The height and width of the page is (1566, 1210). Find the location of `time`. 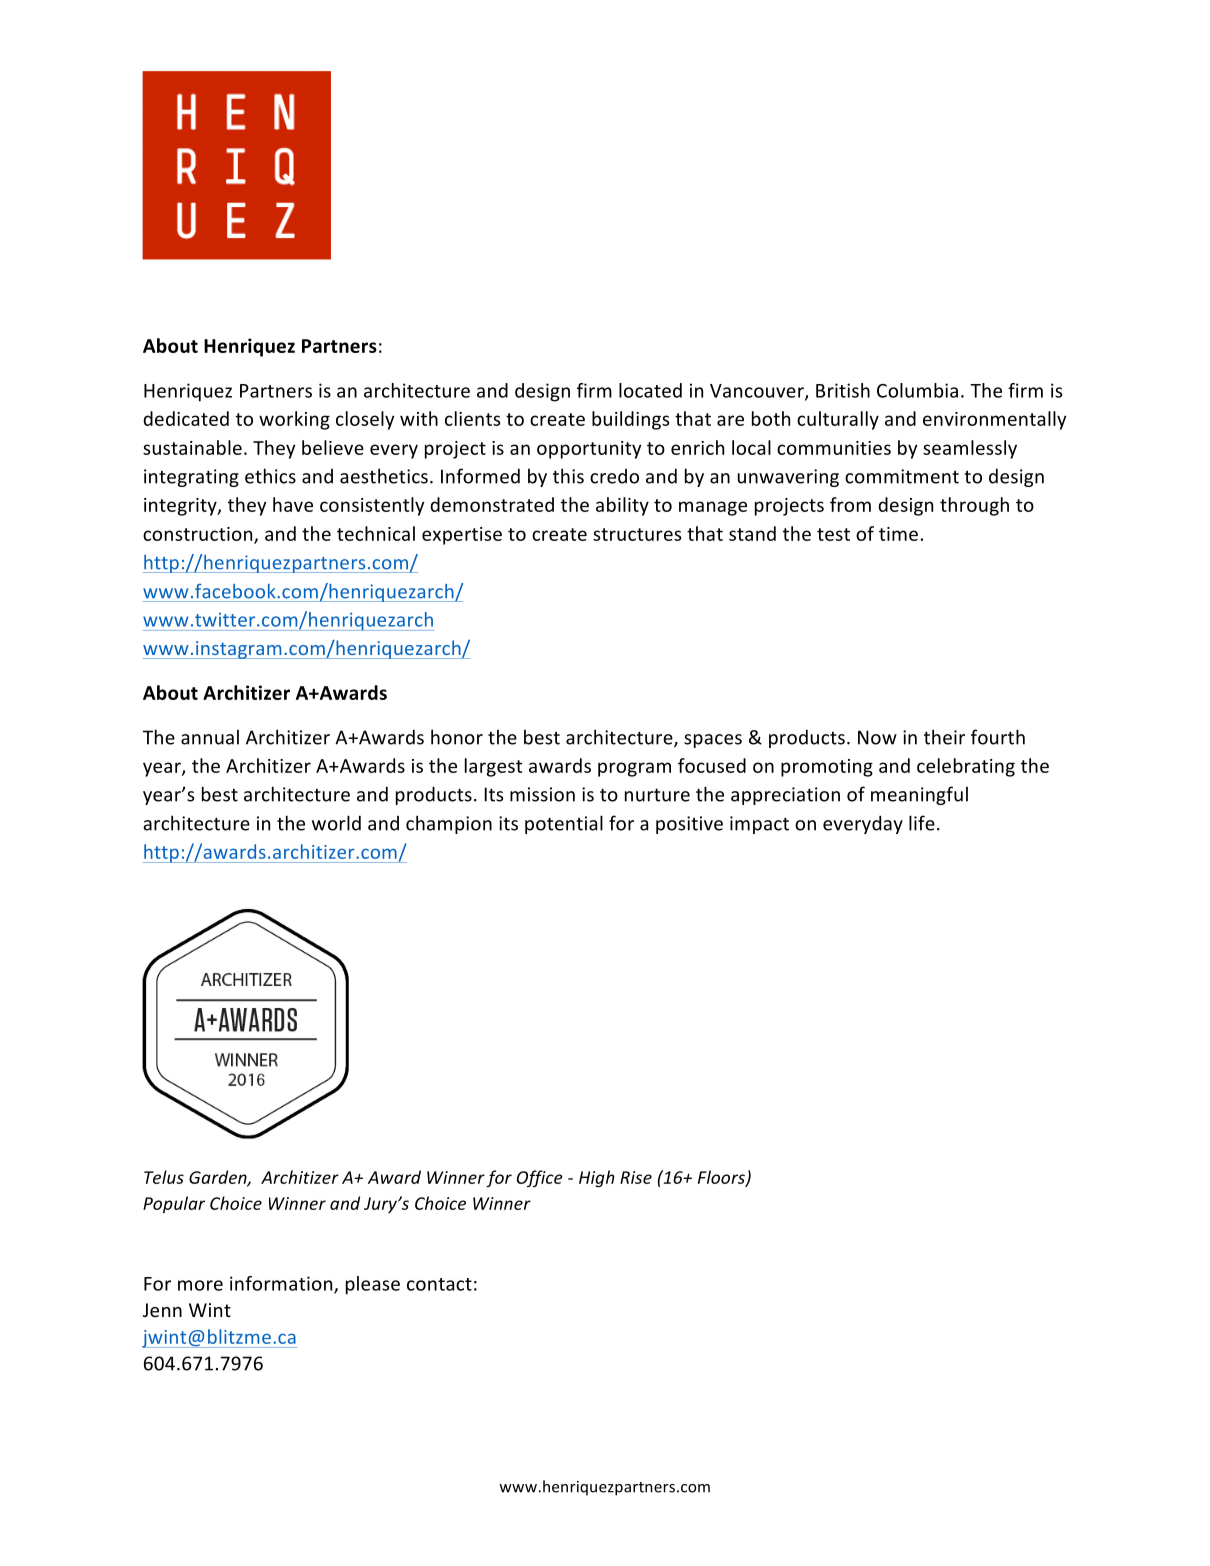

time is located at coordinates (898, 534).
